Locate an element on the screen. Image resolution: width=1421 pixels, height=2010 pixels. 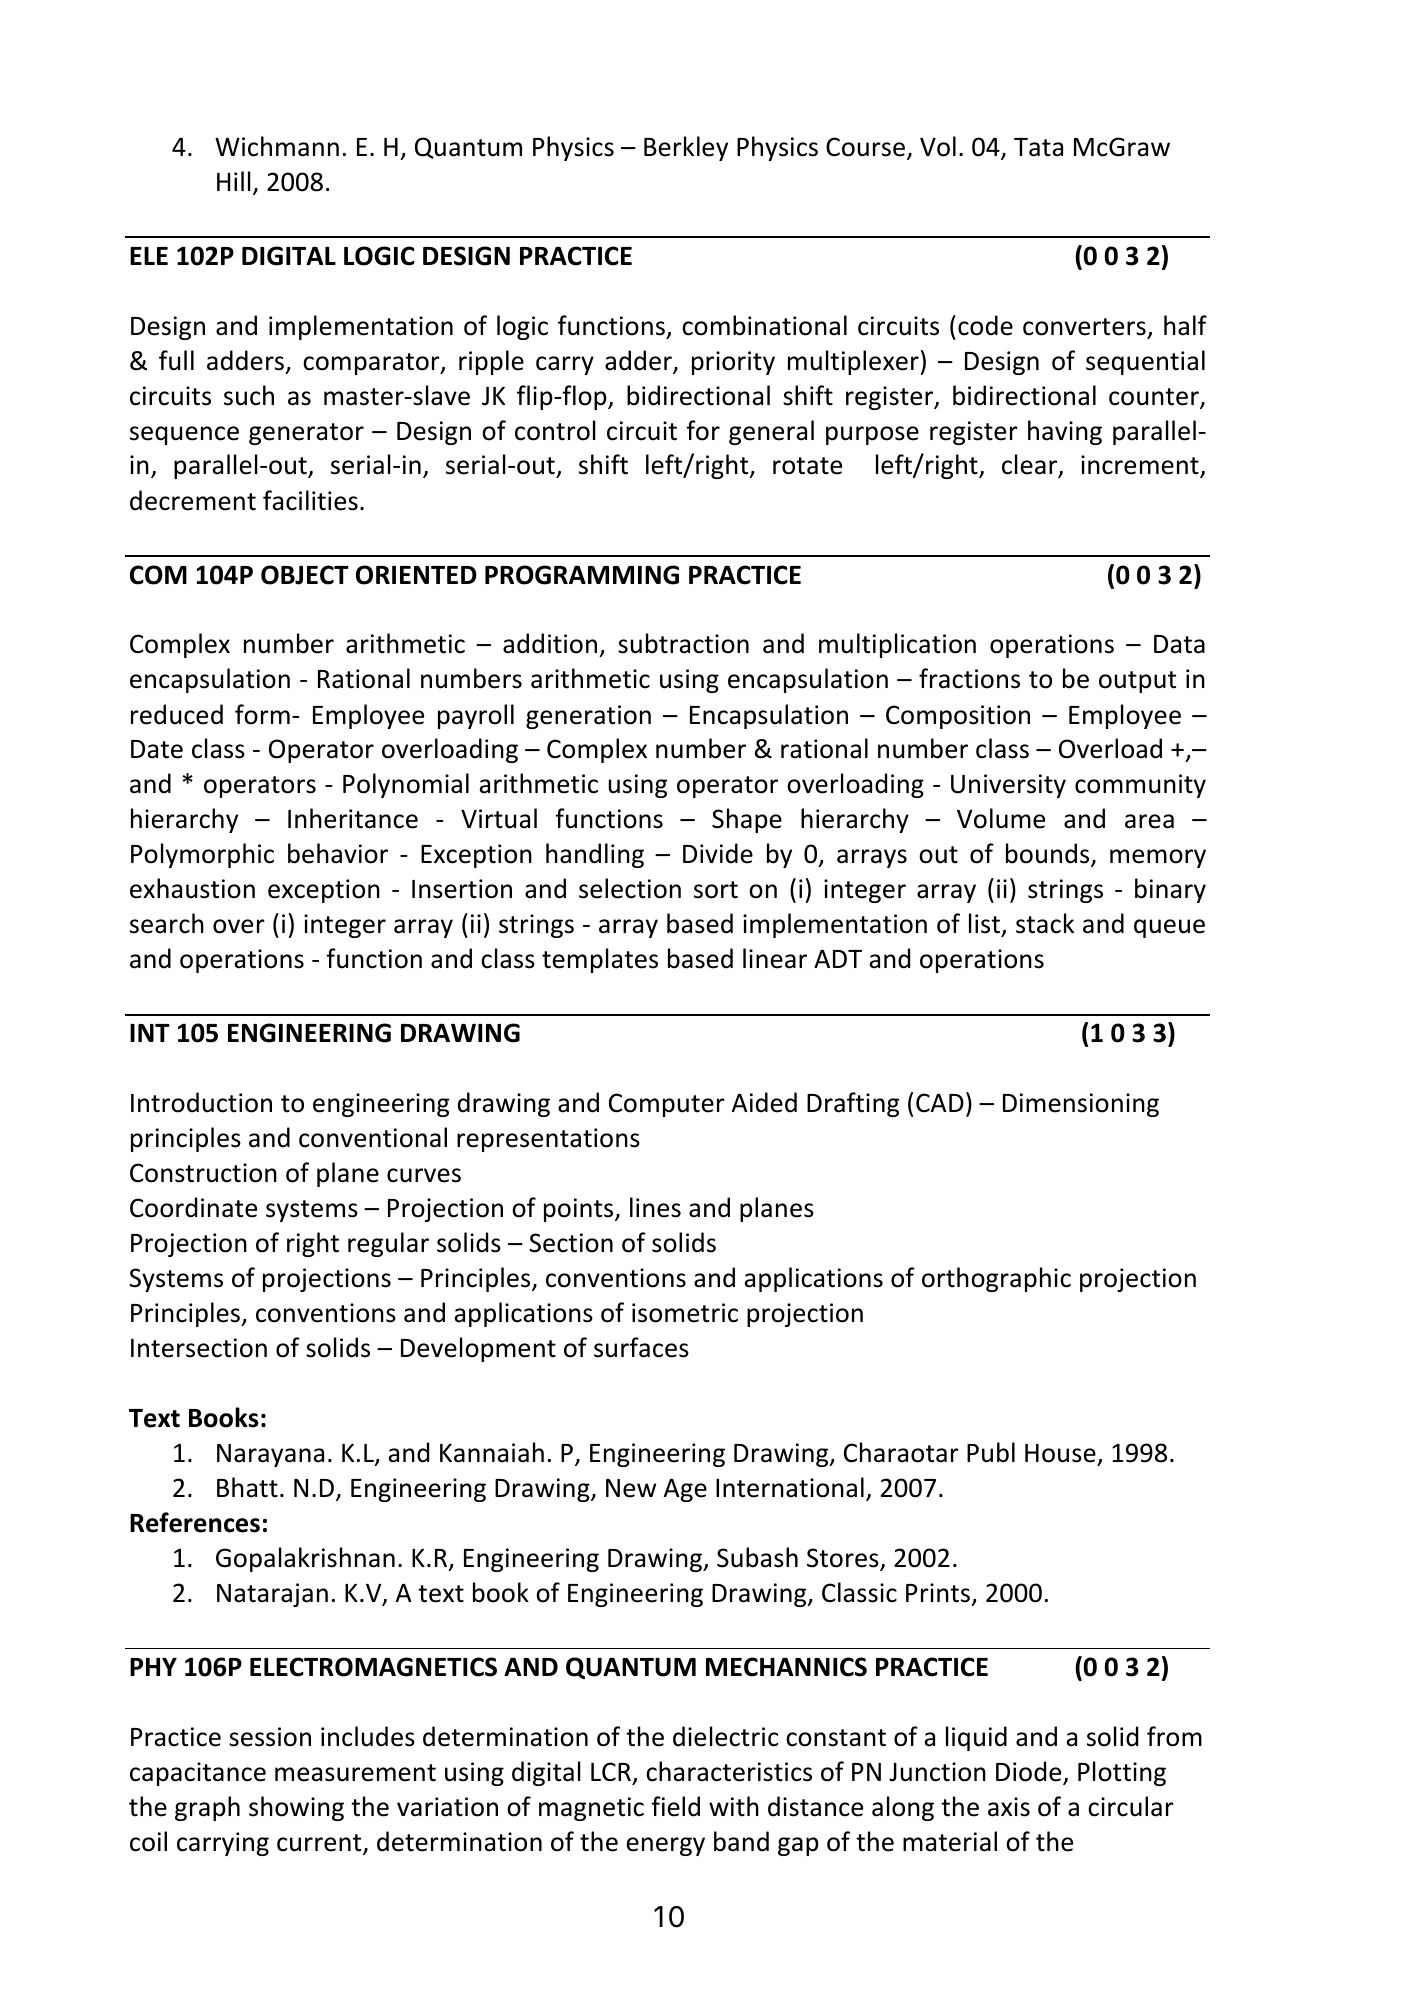
search is located at coordinates (167, 923).
